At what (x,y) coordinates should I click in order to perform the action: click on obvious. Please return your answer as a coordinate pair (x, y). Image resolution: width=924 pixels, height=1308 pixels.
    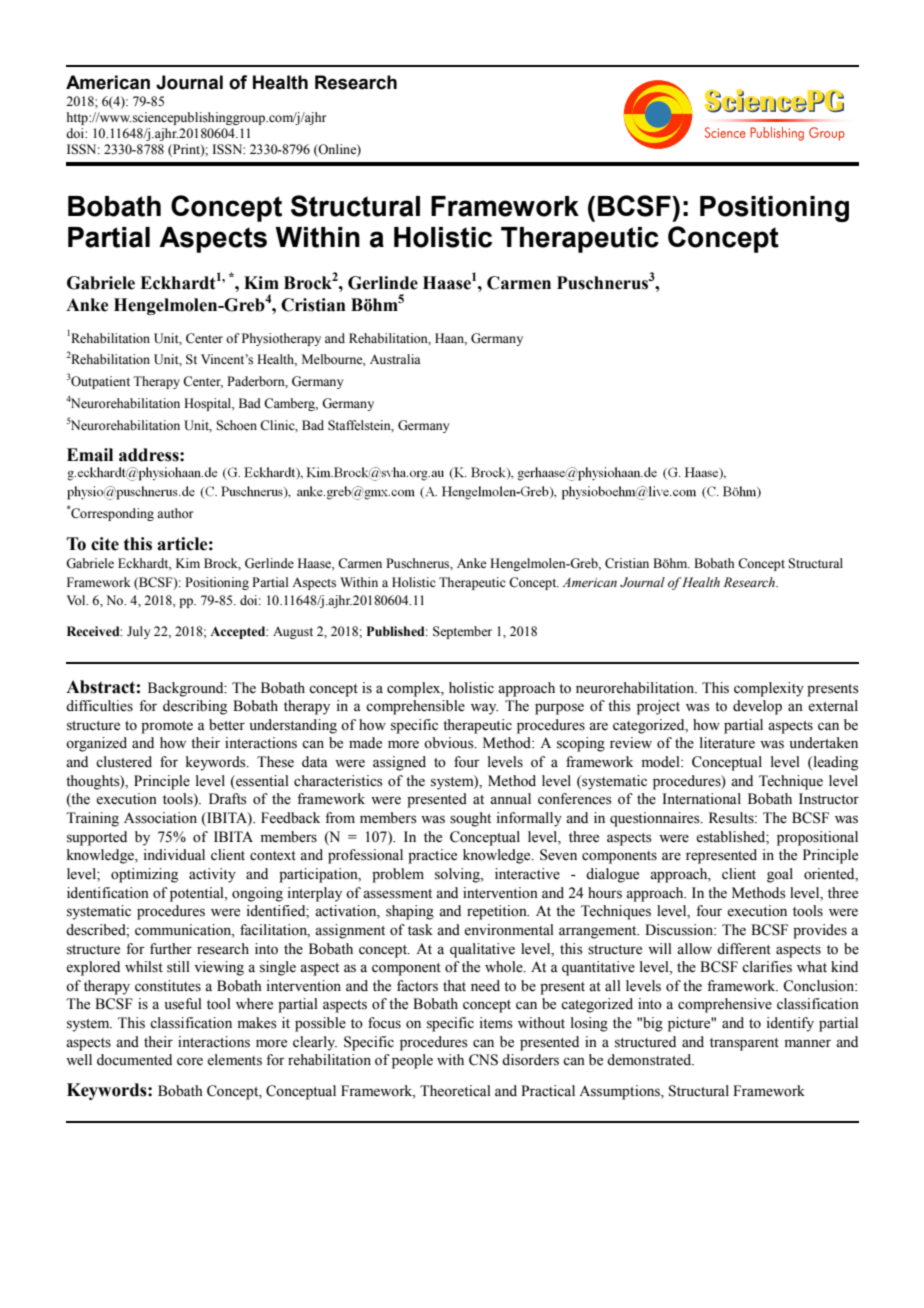
    Looking at the image, I should click on (450, 743).
